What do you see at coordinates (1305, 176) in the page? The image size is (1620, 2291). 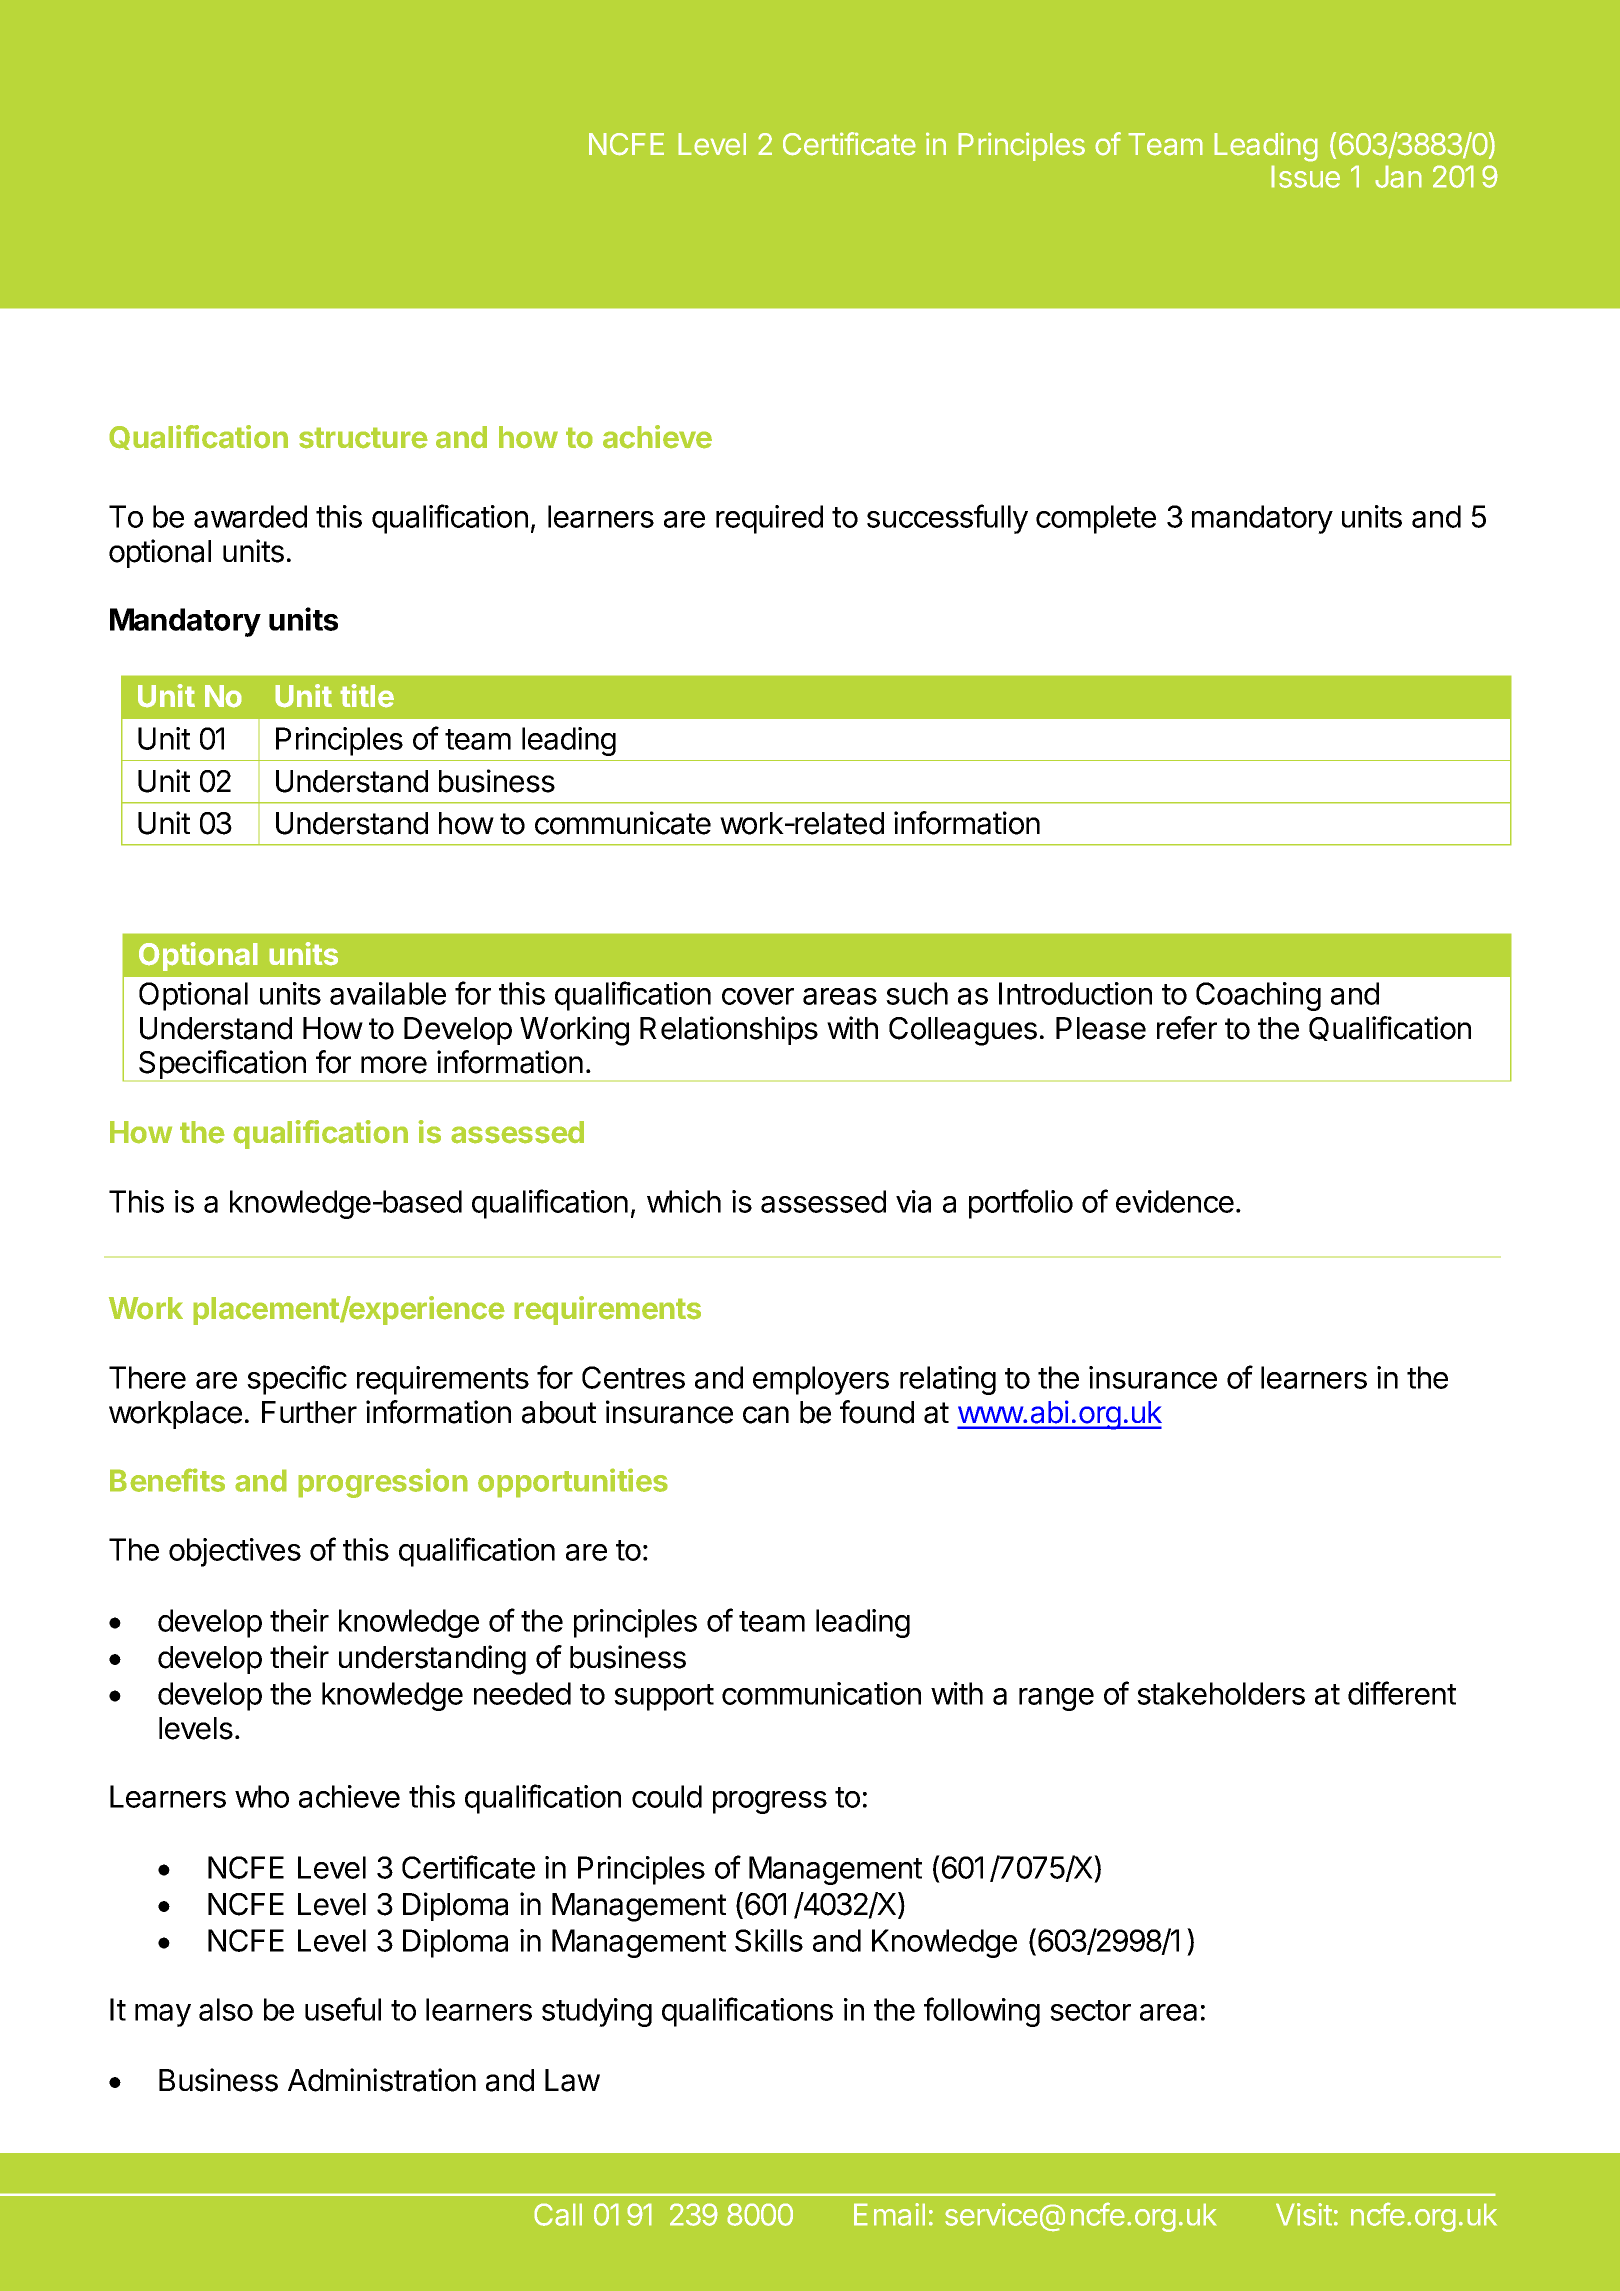 I see `Issue` at bounding box center [1305, 176].
